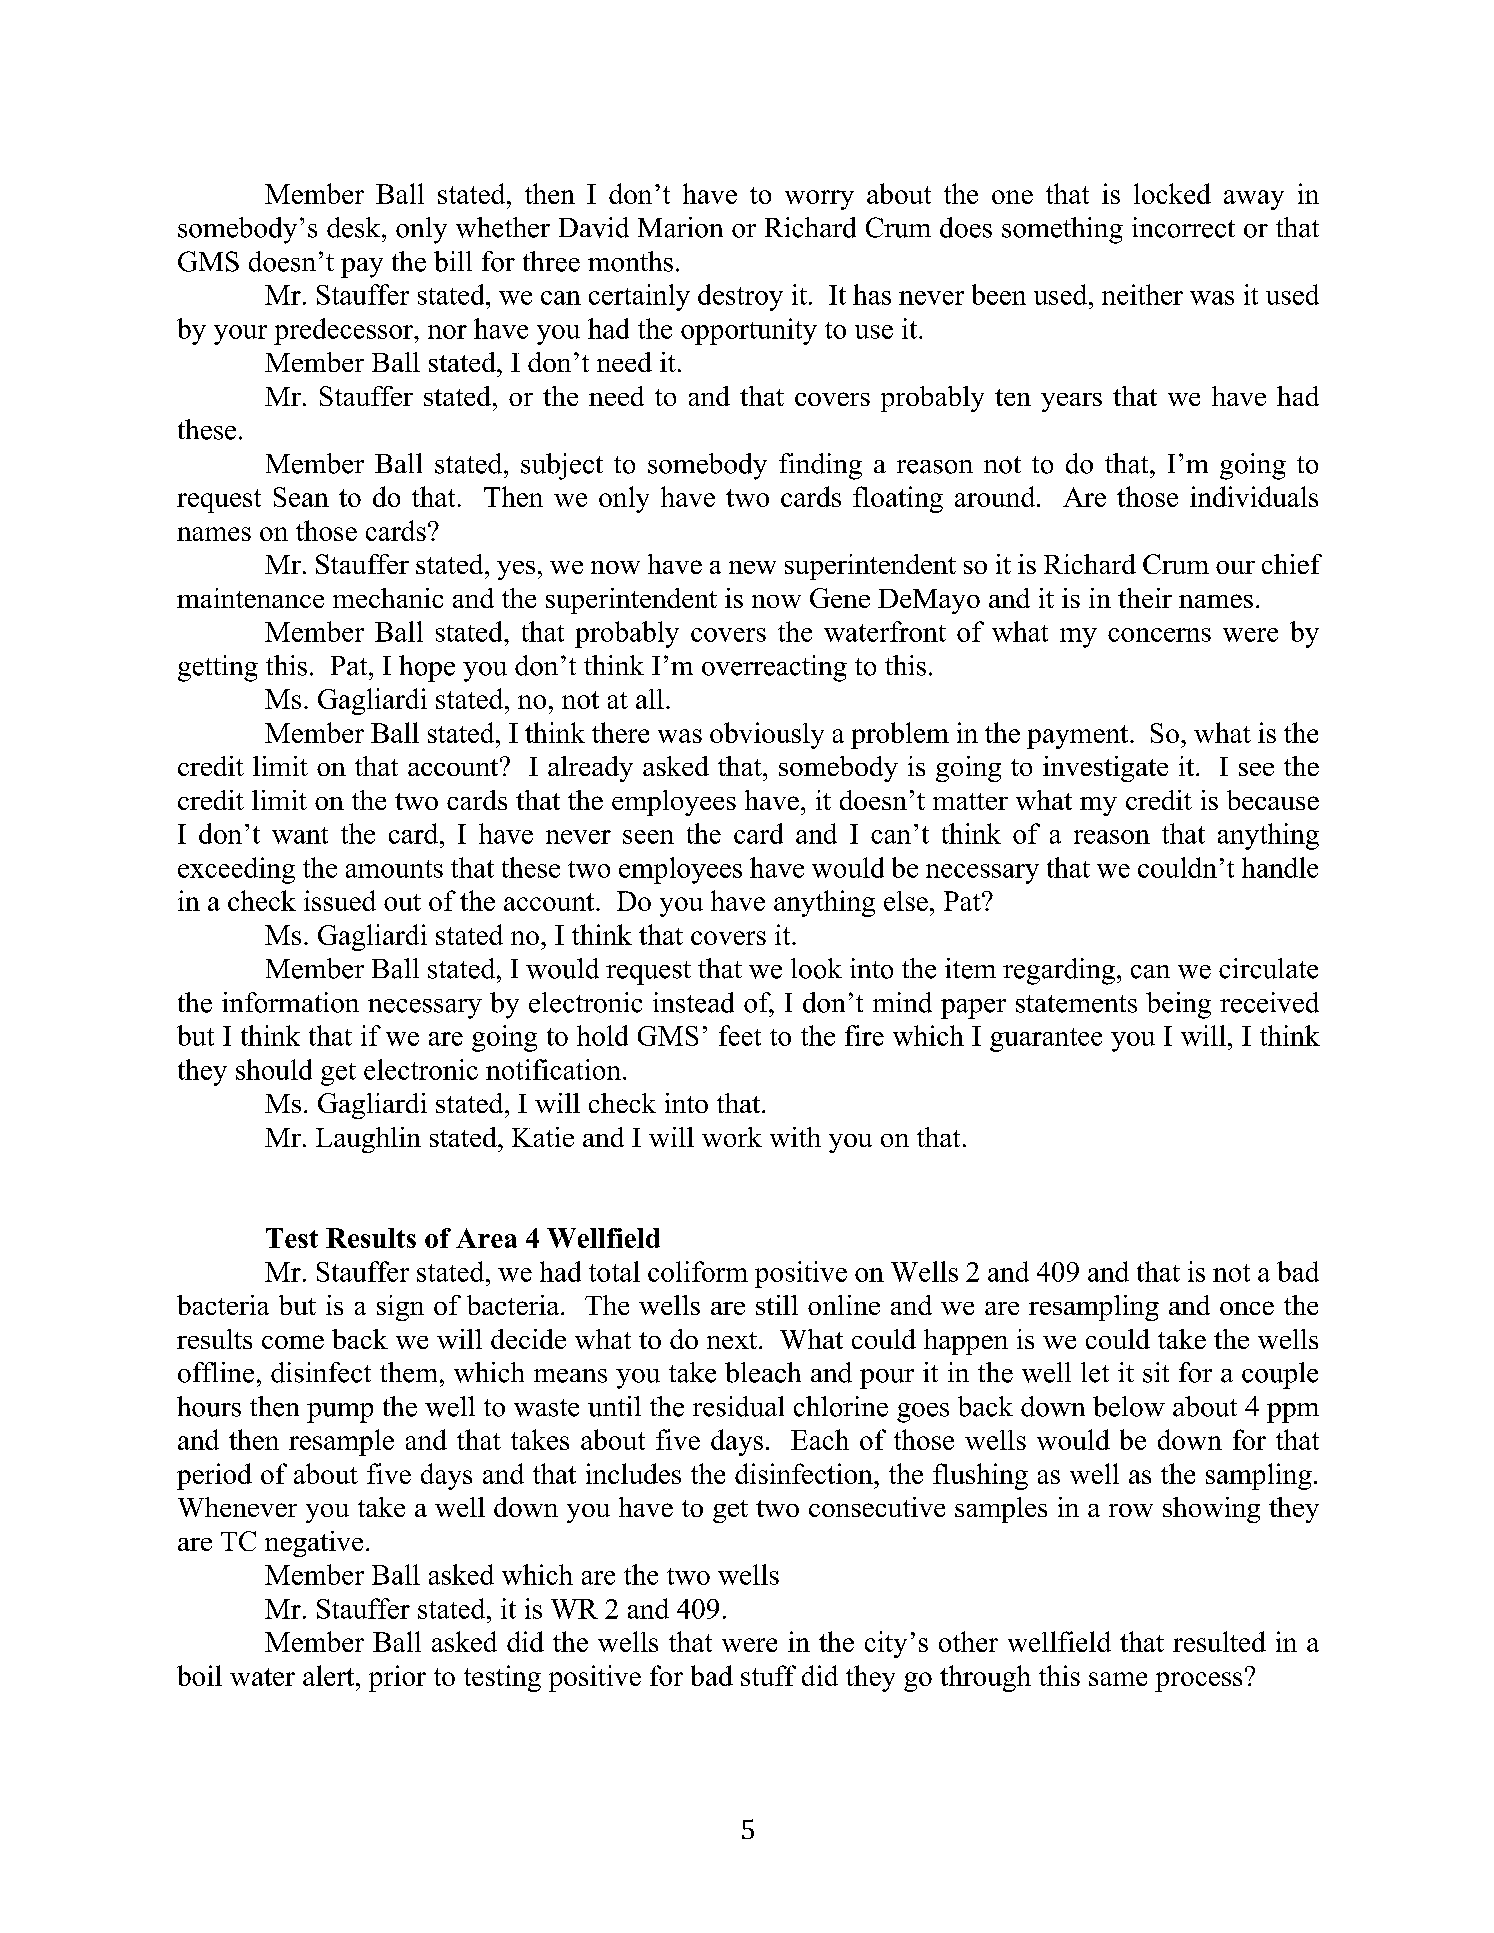  What do you see at coordinates (768, 1675) in the screenshot?
I see `stuff` at bounding box center [768, 1675].
